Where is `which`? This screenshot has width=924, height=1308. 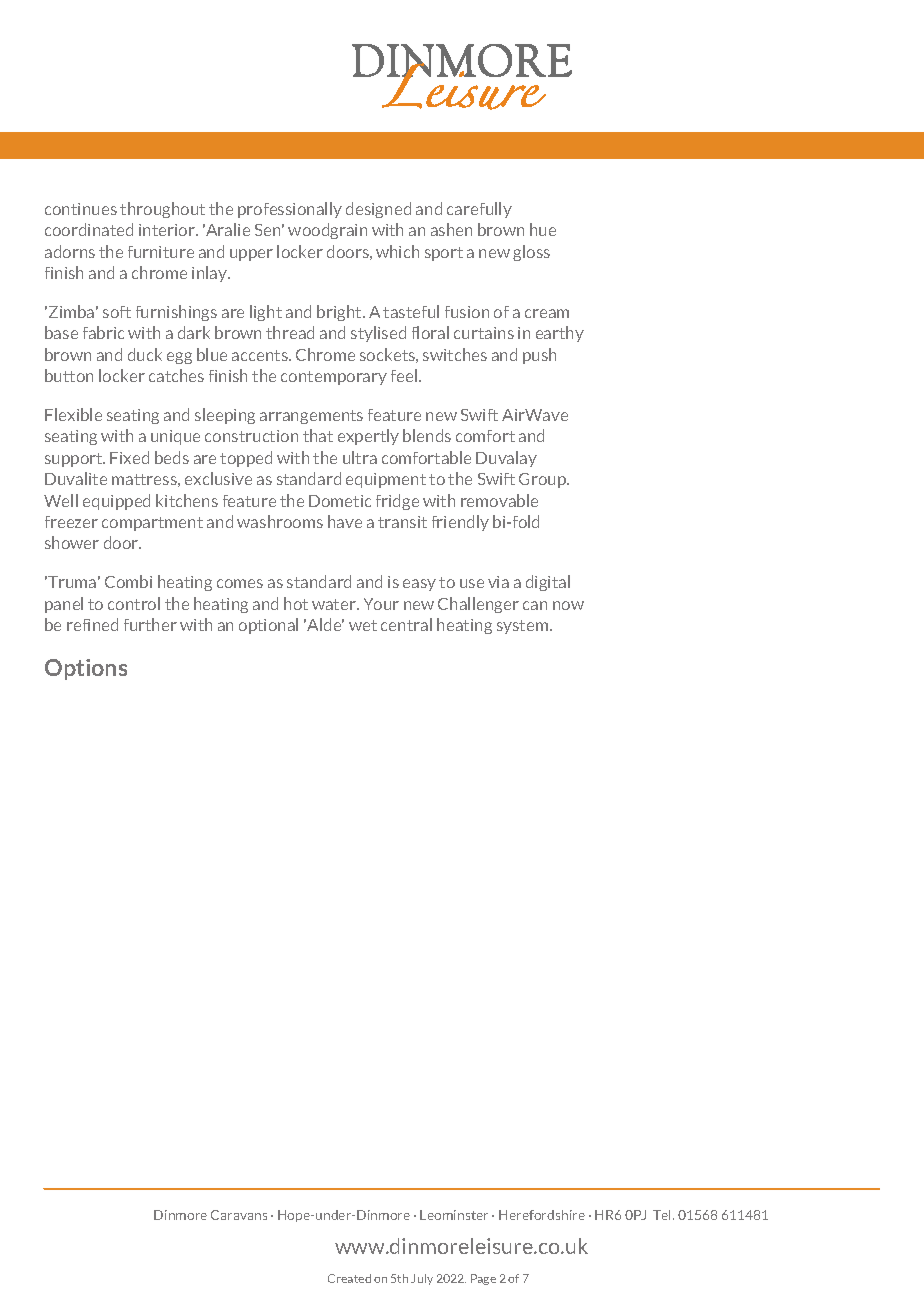
which is located at coordinates (397, 251).
